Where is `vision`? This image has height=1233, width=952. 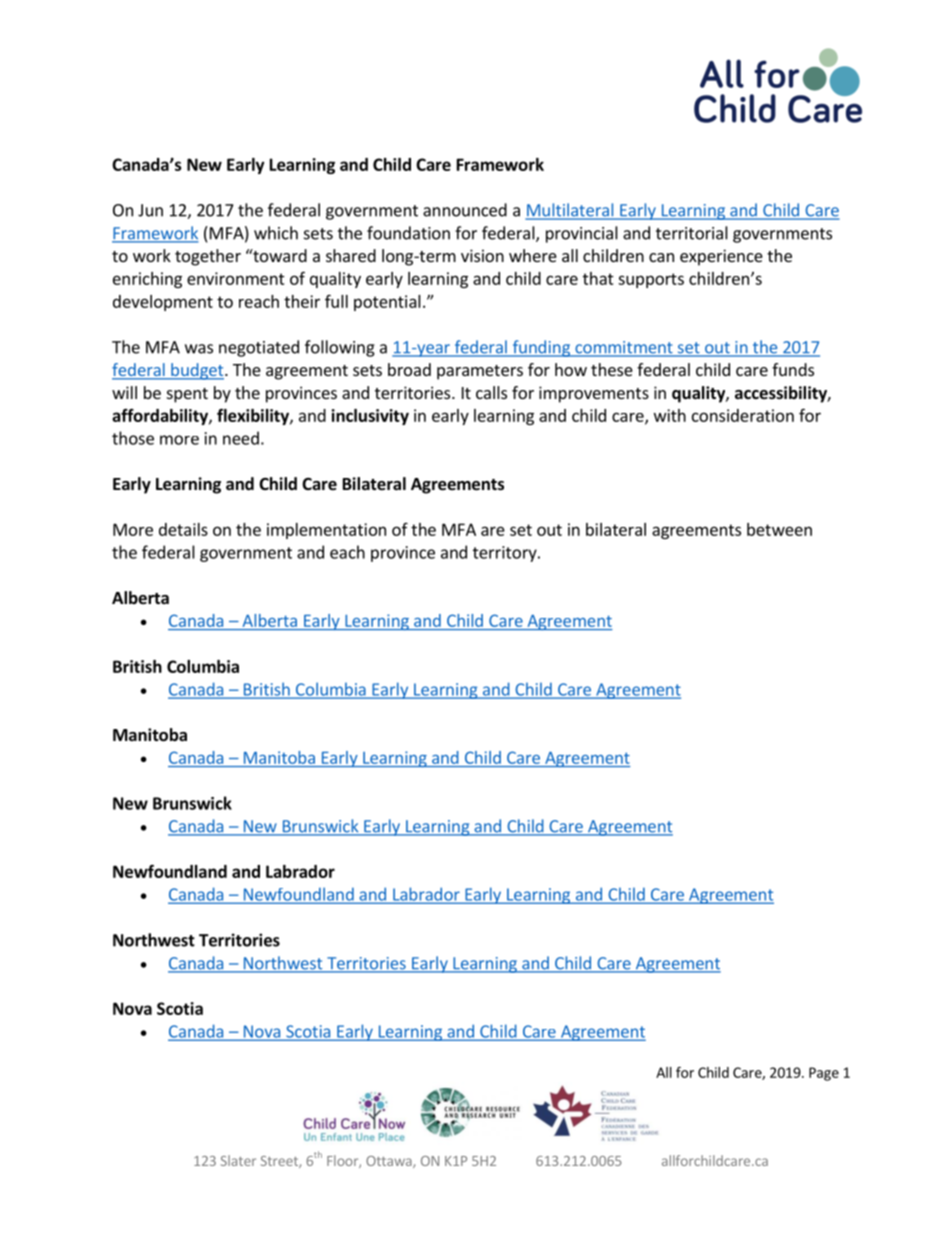 vision is located at coordinates (482, 255).
